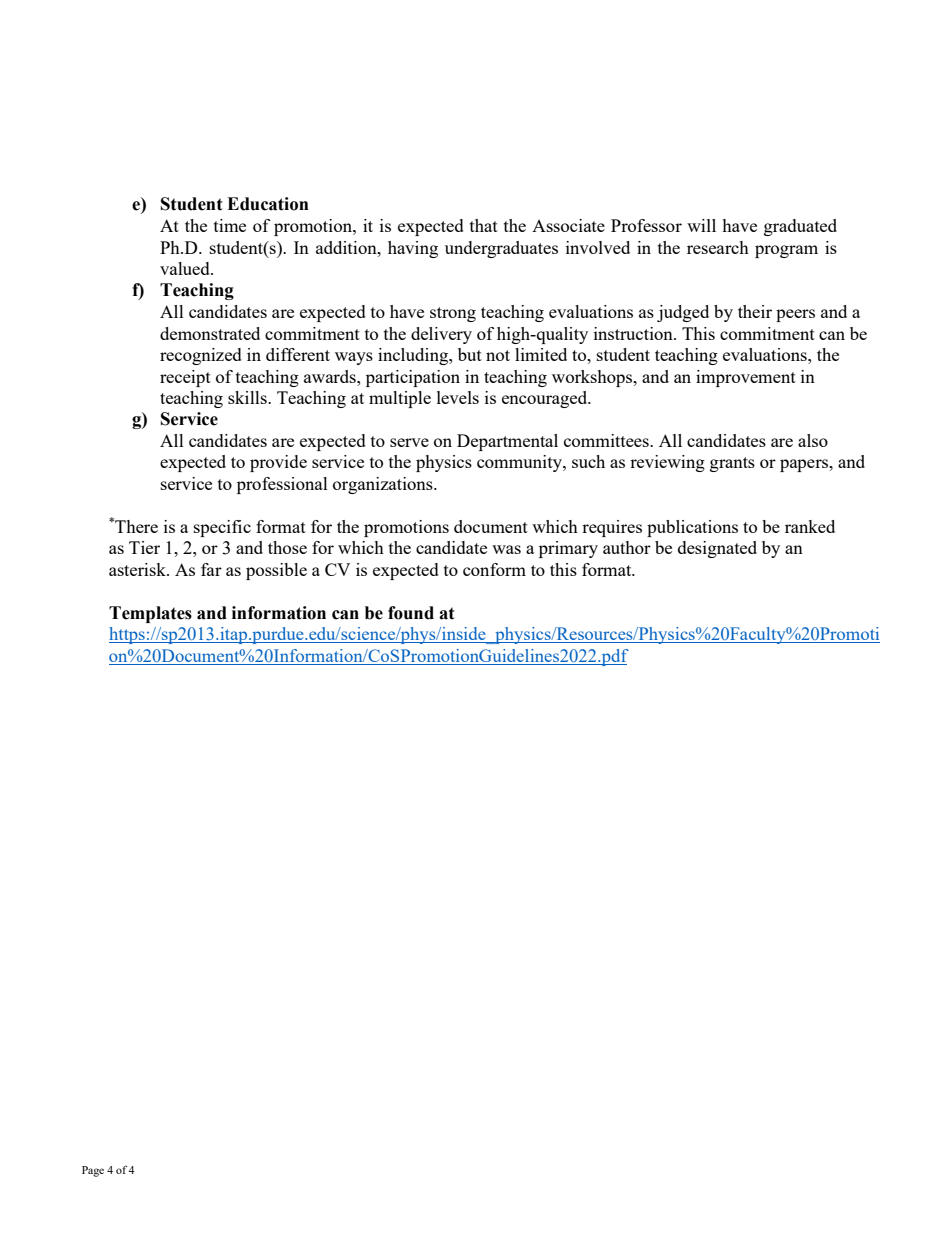  I want to click on time, so click(230, 225).
